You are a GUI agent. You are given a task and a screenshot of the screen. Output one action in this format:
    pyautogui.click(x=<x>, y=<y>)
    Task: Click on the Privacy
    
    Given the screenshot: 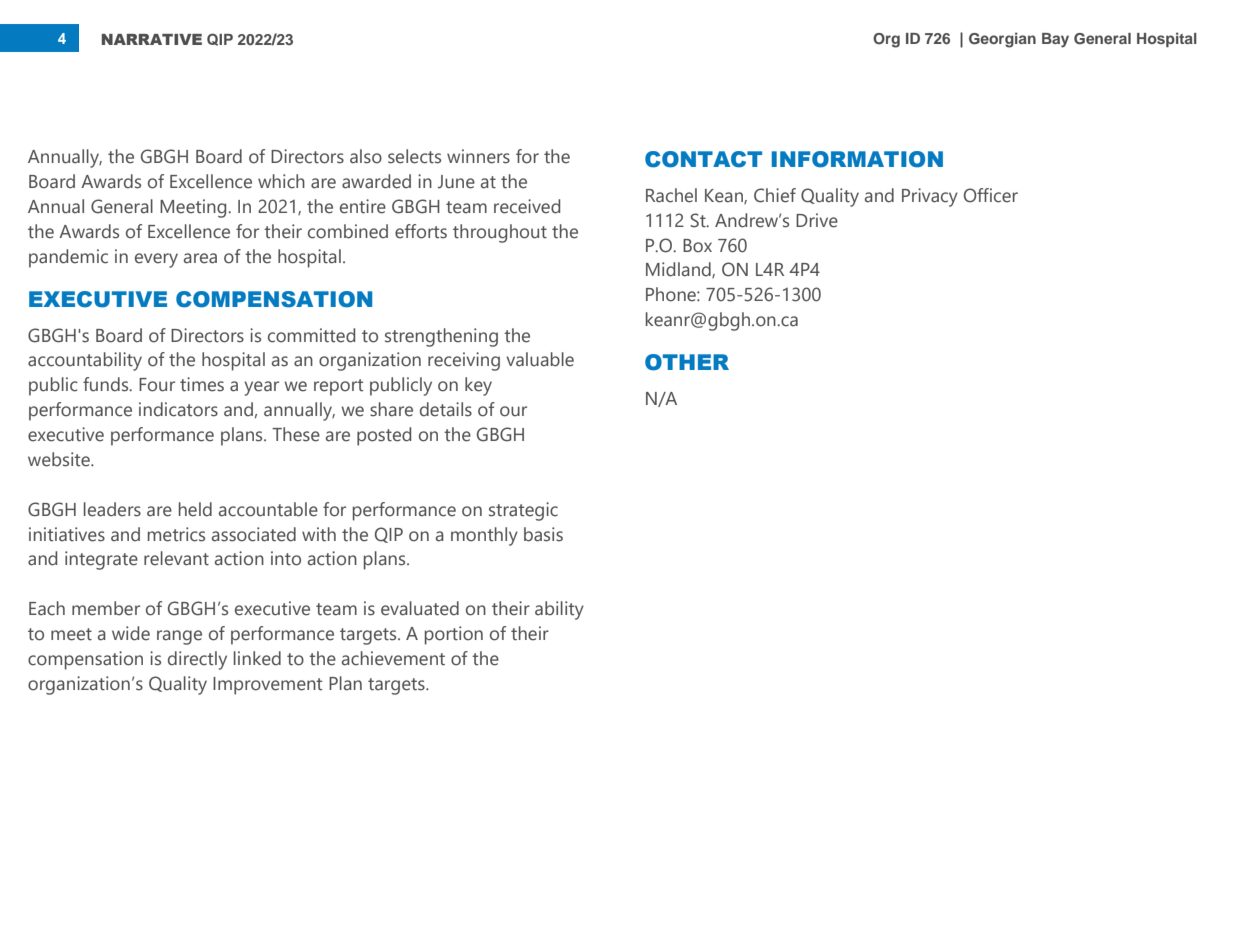 What is the action you would take?
    pyautogui.click(x=930, y=197)
